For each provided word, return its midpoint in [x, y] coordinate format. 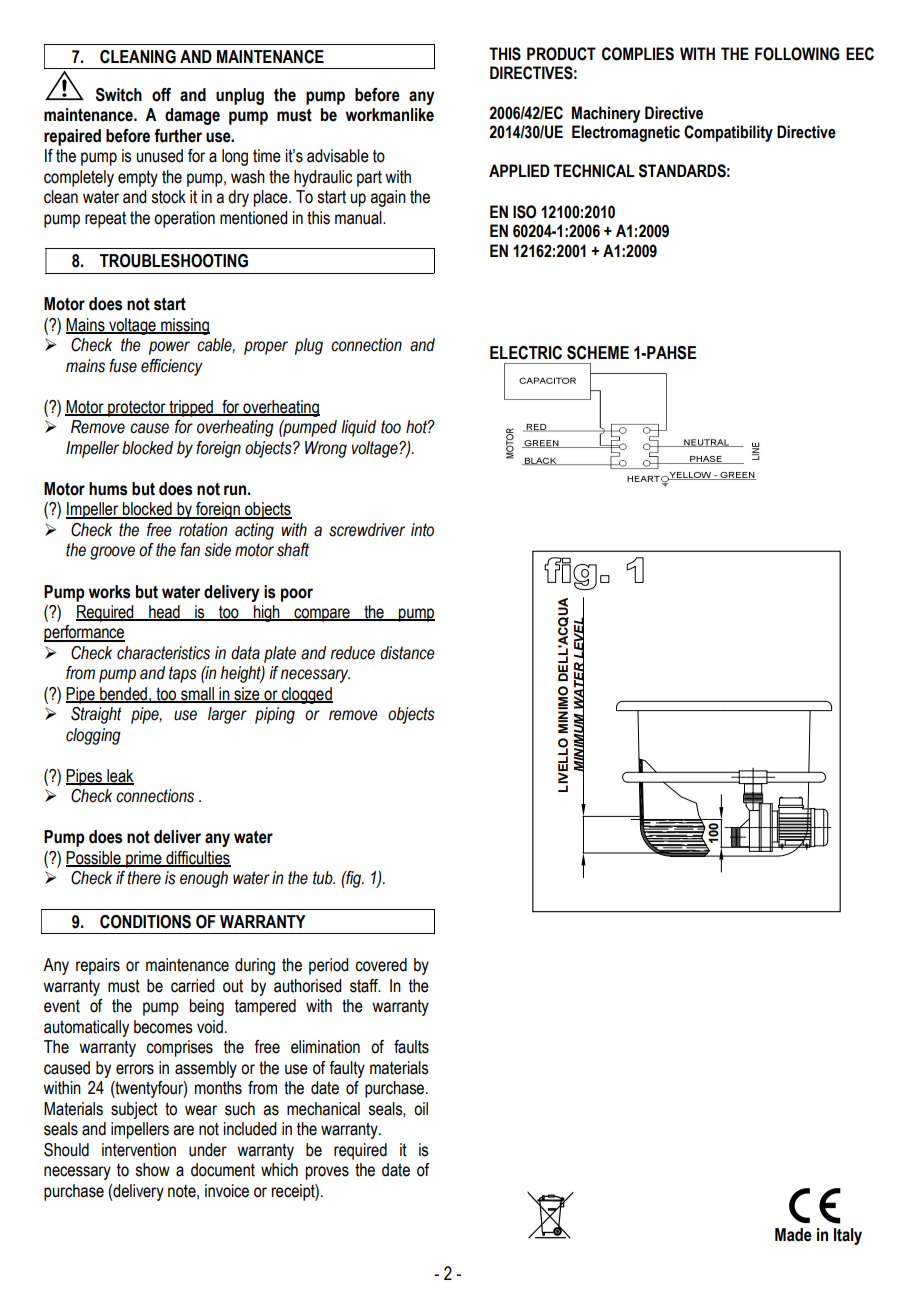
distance [407, 653]
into [422, 530]
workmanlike [389, 115]
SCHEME [598, 353]
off [161, 95]
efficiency [172, 367]
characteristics [163, 653]
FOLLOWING [797, 54]
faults [411, 1047]
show [152, 1170]
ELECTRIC [526, 353]
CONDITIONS [145, 922]
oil [421, 1109]
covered [381, 965]
